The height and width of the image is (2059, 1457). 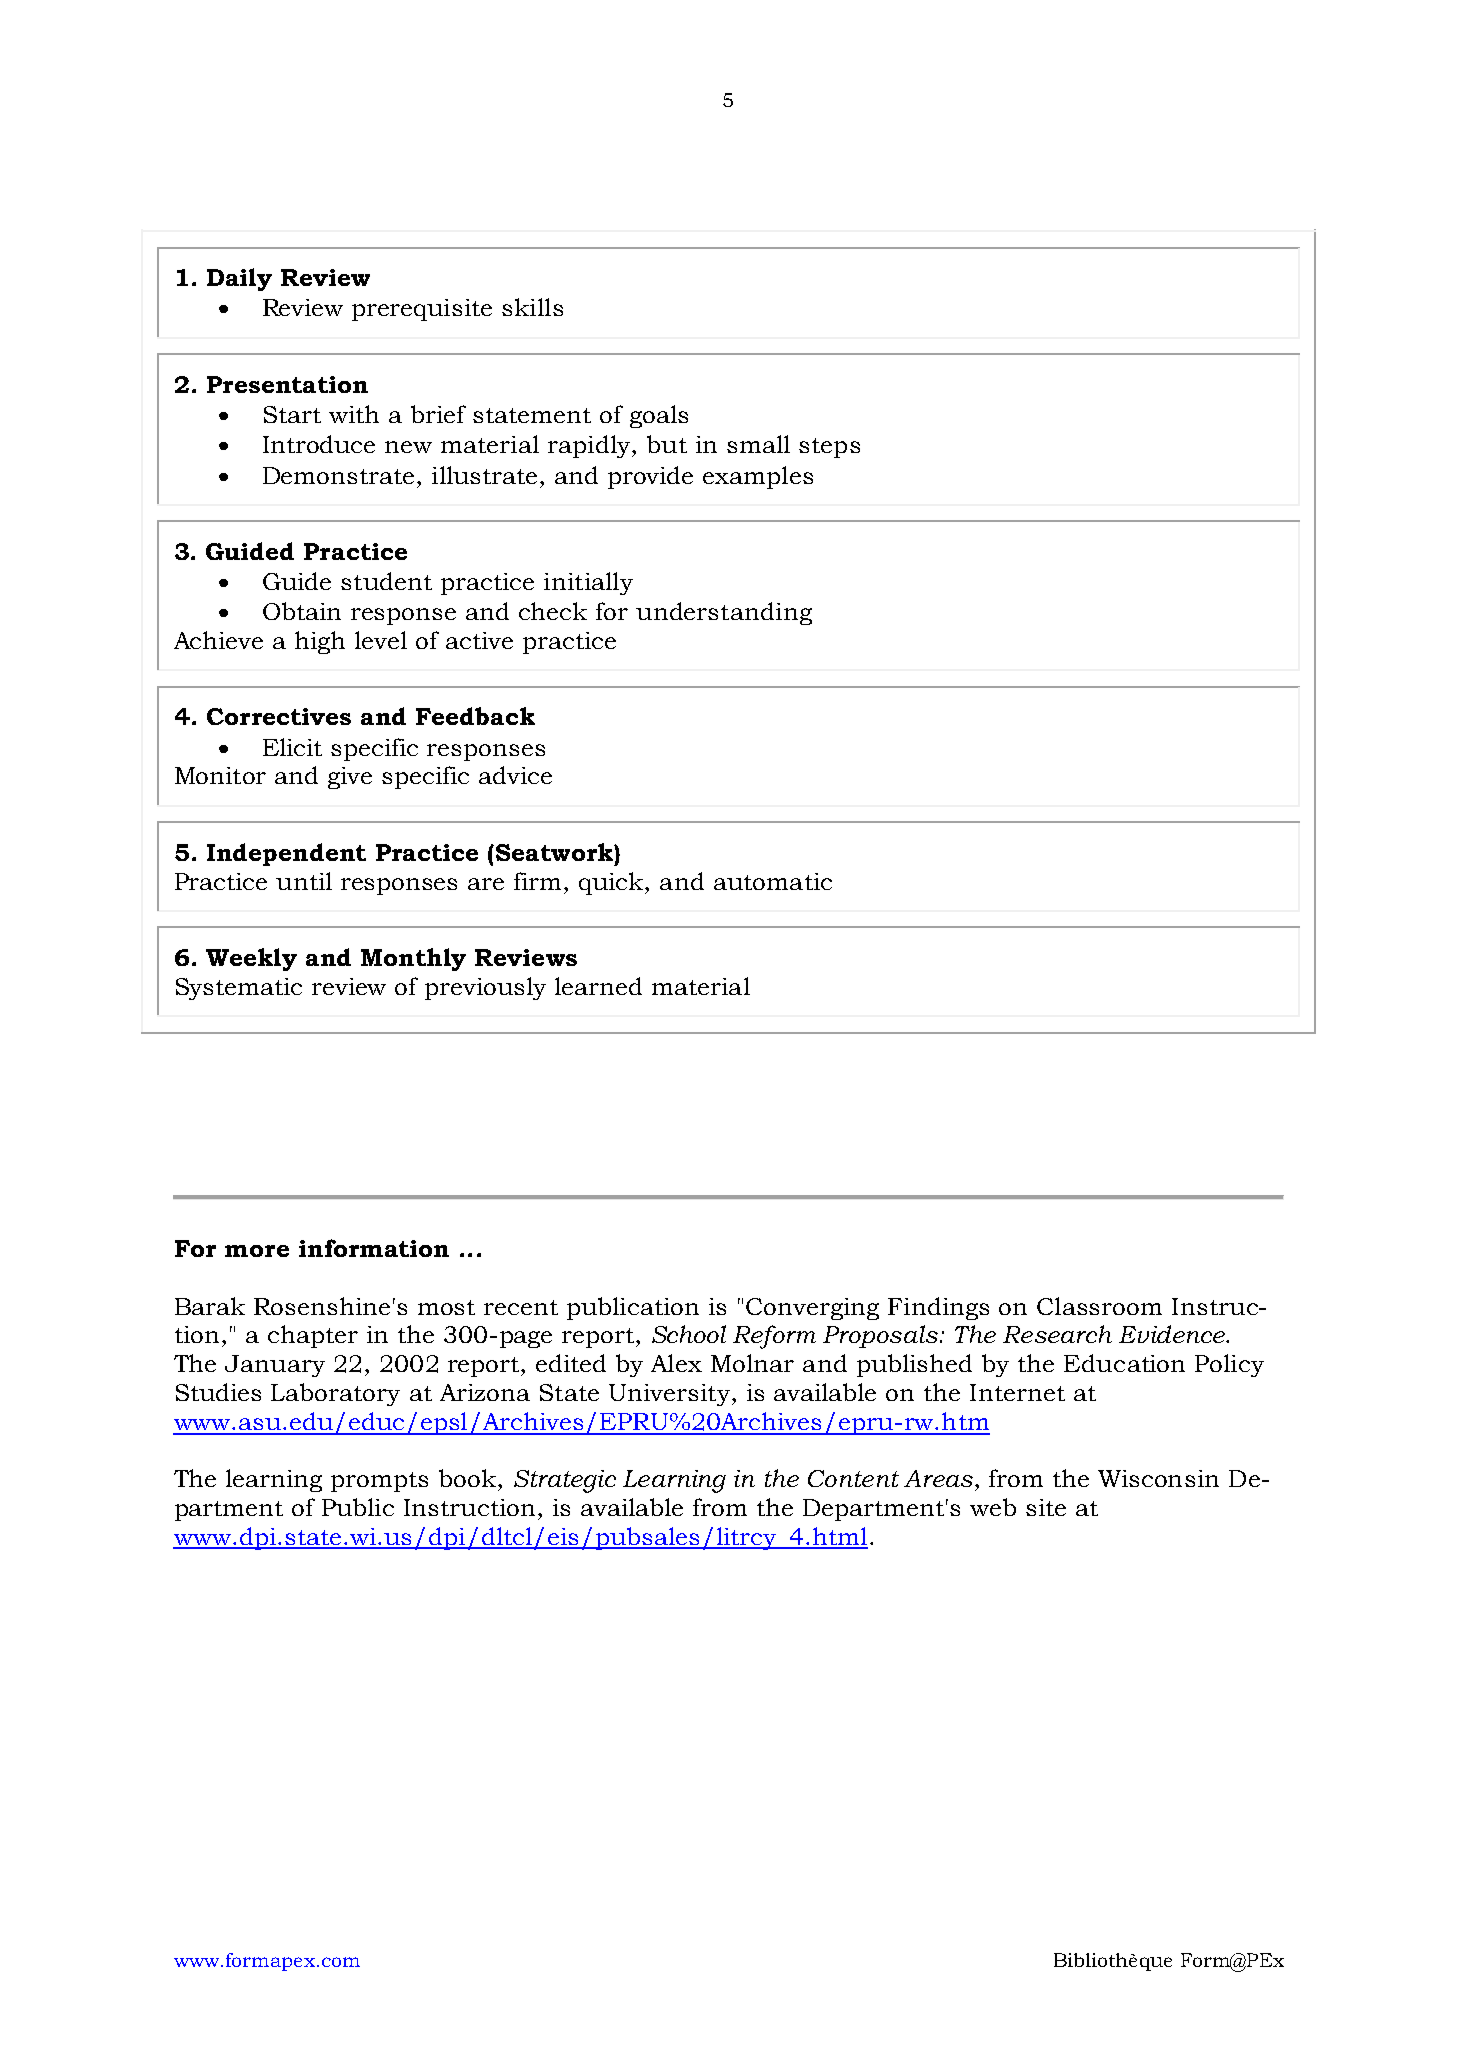 I want to click on quick, so click(x=612, y=883).
